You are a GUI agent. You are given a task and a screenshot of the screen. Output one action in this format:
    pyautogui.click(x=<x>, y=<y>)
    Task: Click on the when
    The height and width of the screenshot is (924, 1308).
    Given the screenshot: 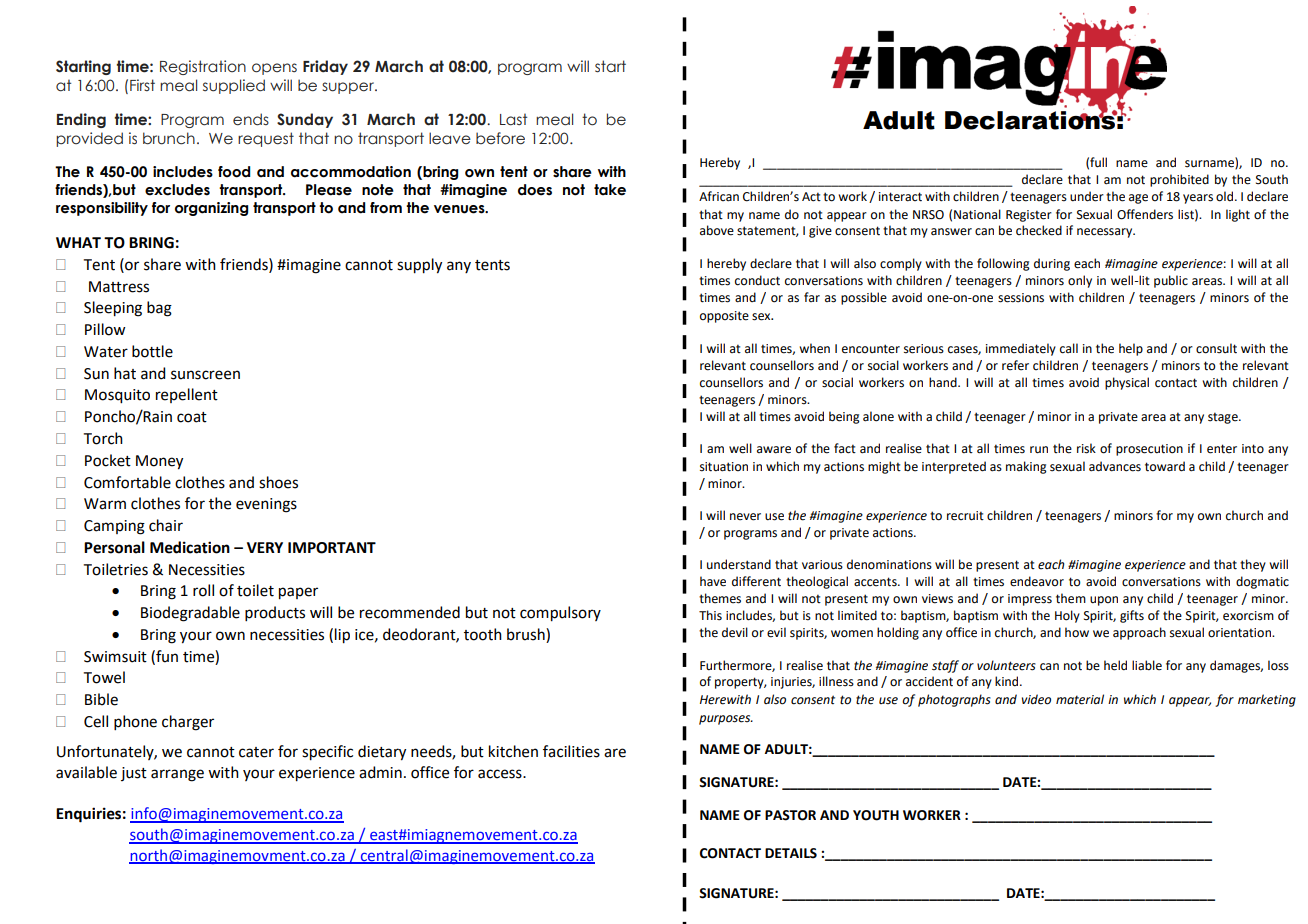 What is the action you would take?
    pyautogui.click(x=814, y=348)
